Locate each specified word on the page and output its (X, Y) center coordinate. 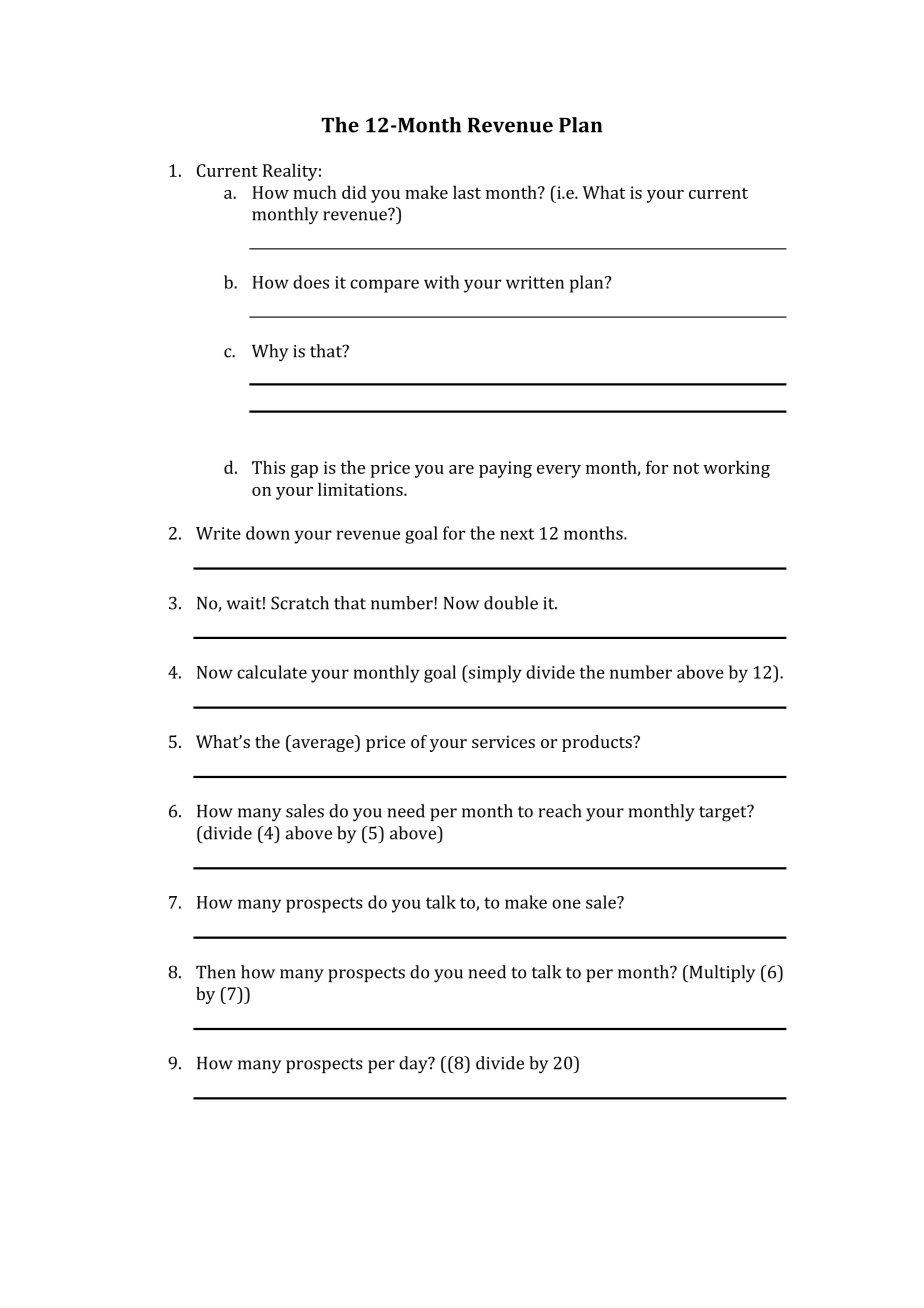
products (598, 743)
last (467, 192)
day (414, 1065)
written (535, 282)
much (315, 192)
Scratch (300, 603)
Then (216, 972)
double (511, 603)
